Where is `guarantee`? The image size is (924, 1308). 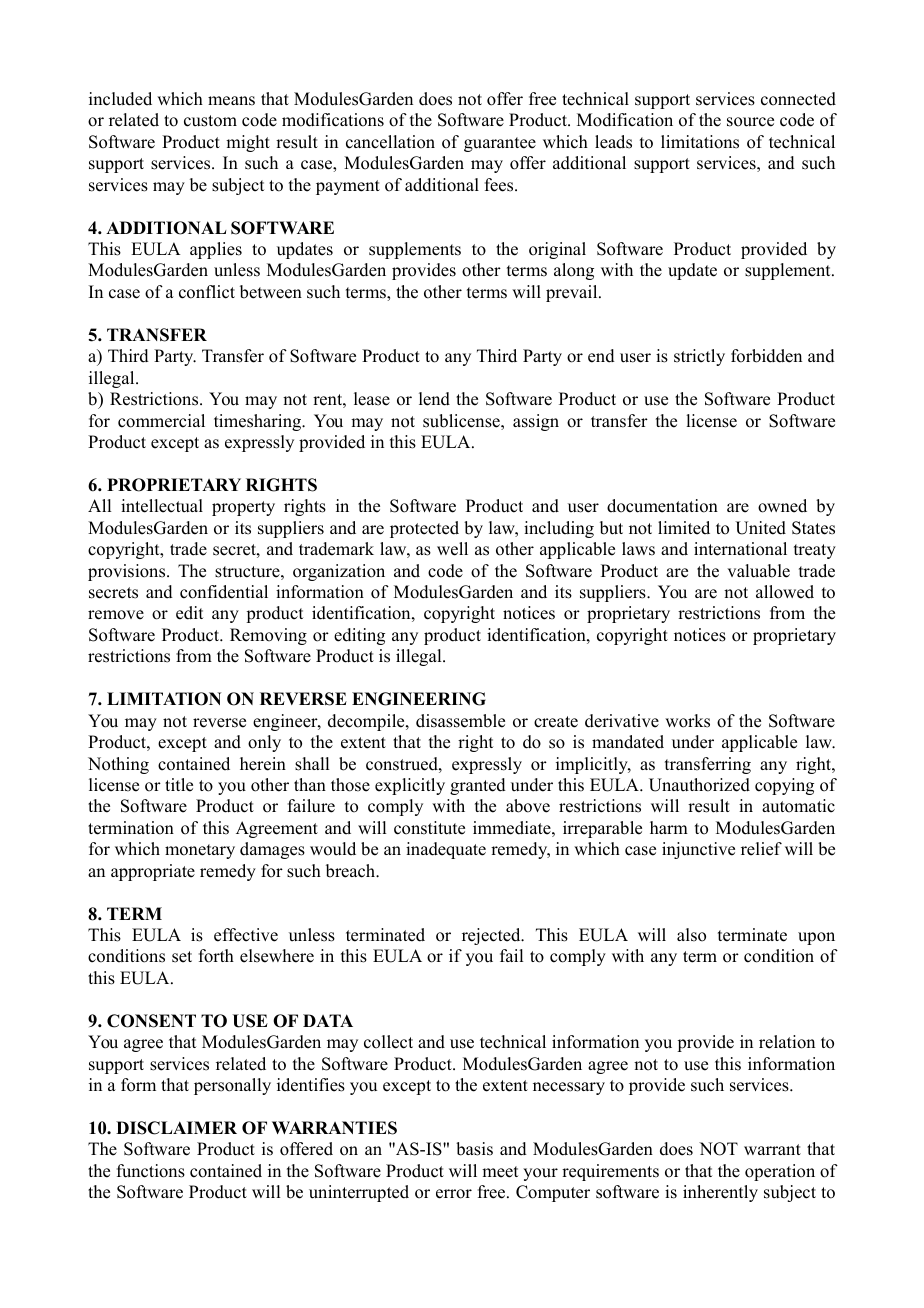 guarantee is located at coordinates (500, 144).
